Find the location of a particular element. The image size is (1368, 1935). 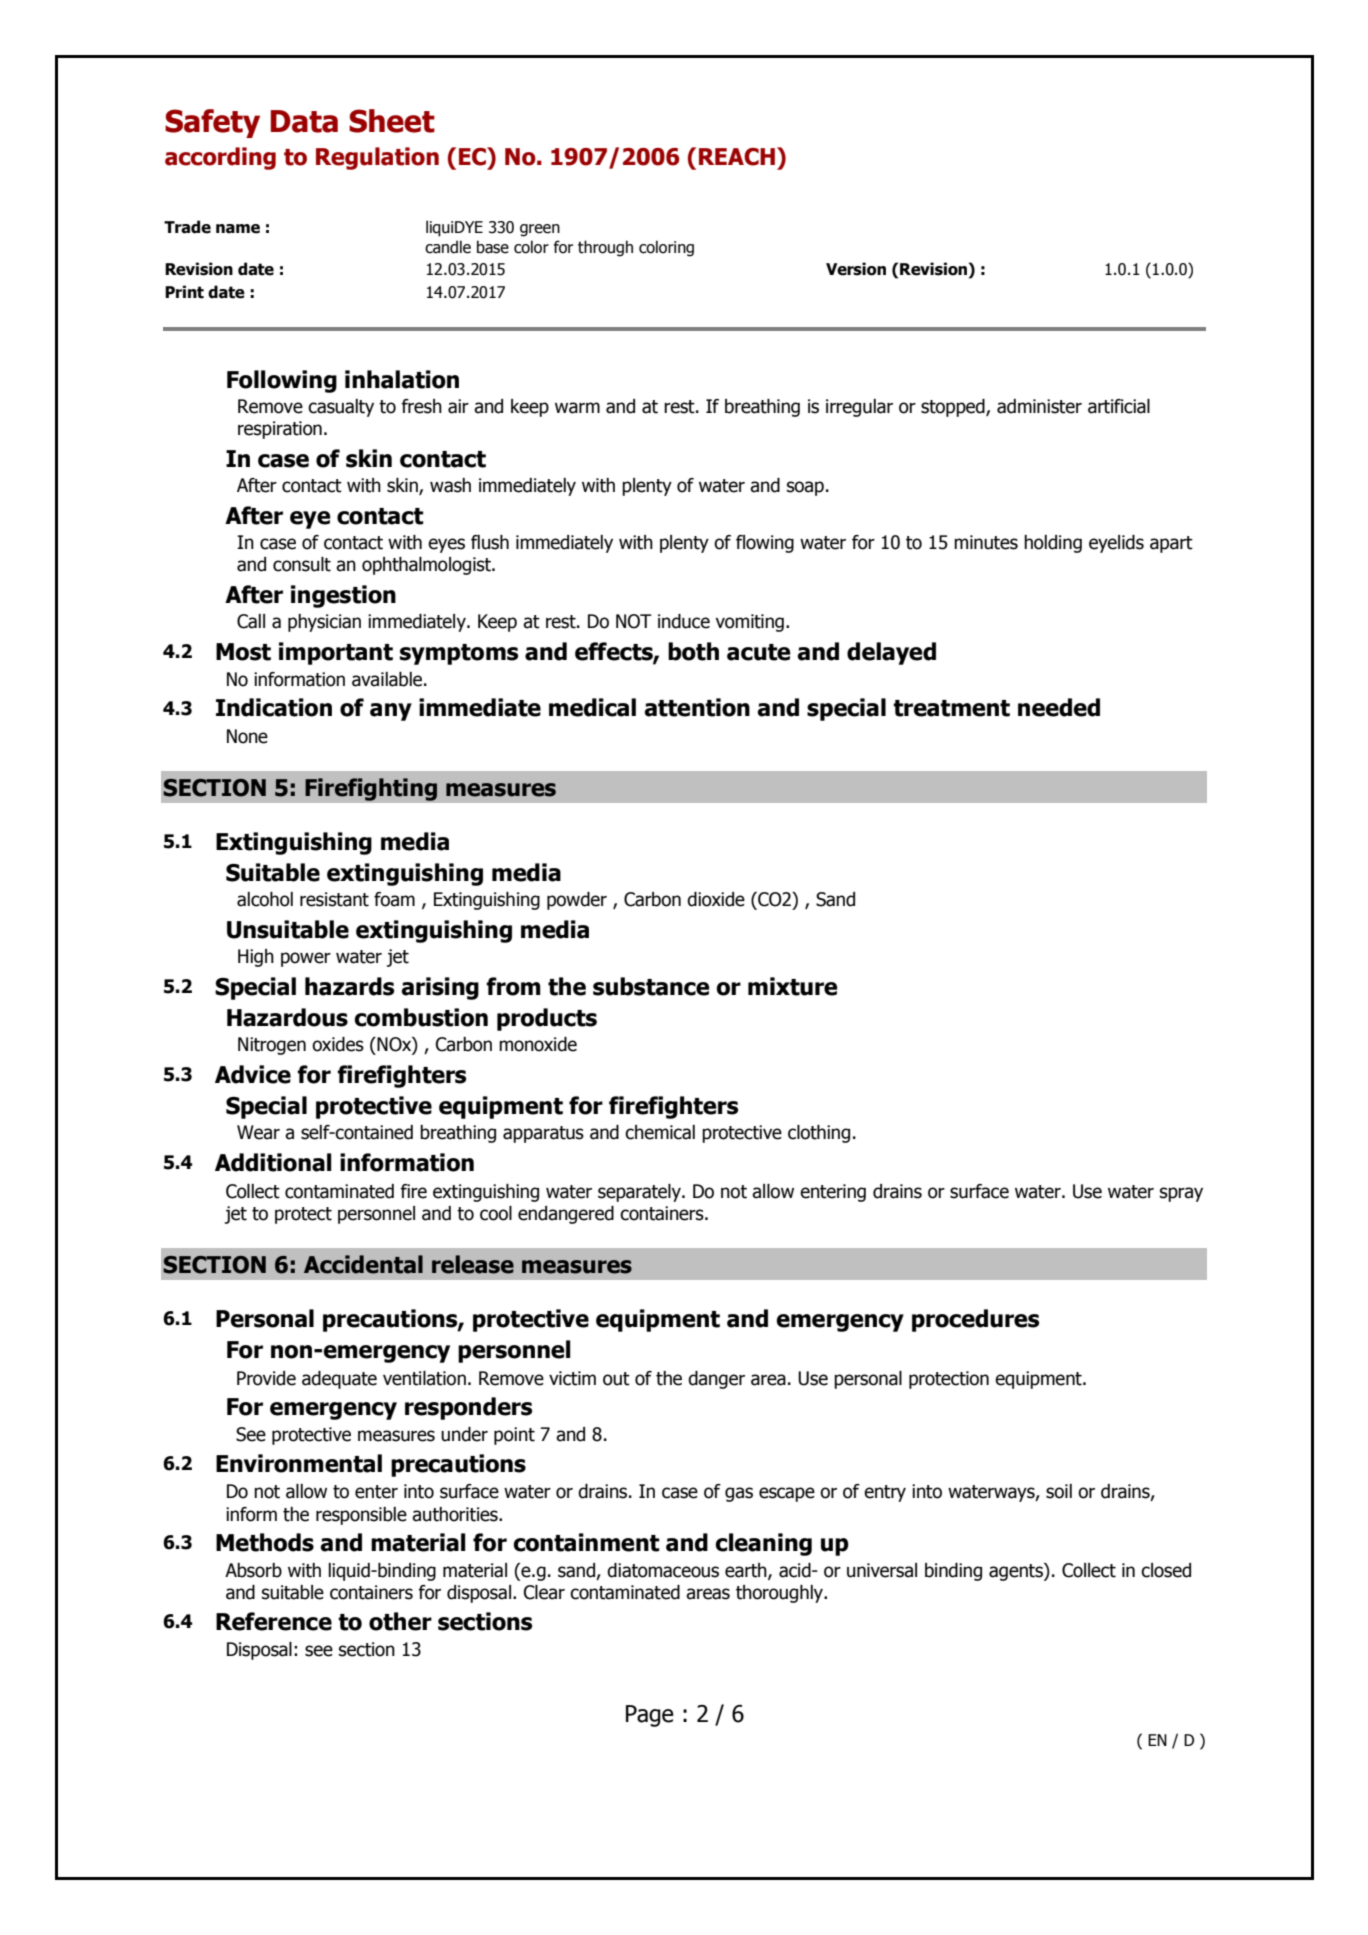

Accidental is located at coordinates (363, 1264).
